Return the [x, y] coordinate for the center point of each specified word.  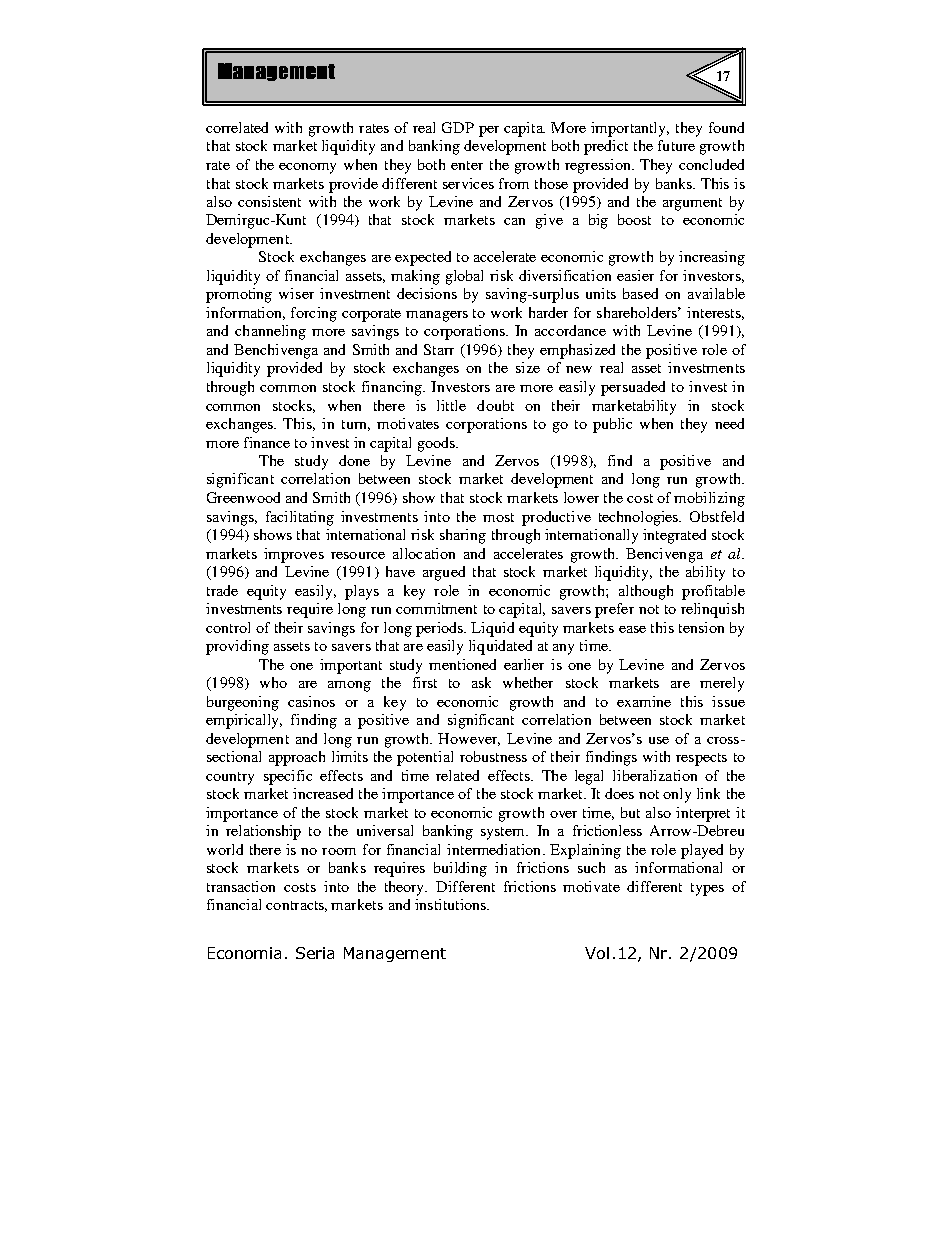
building [460, 869]
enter [467, 165]
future [676, 145]
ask [481, 682]
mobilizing [709, 499]
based [640, 293]
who [273, 682]
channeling [270, 332]
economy [307, 168]
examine [644, 701]
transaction [241, 886]
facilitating [300, 518]
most [498, 517]
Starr [439, 349]
